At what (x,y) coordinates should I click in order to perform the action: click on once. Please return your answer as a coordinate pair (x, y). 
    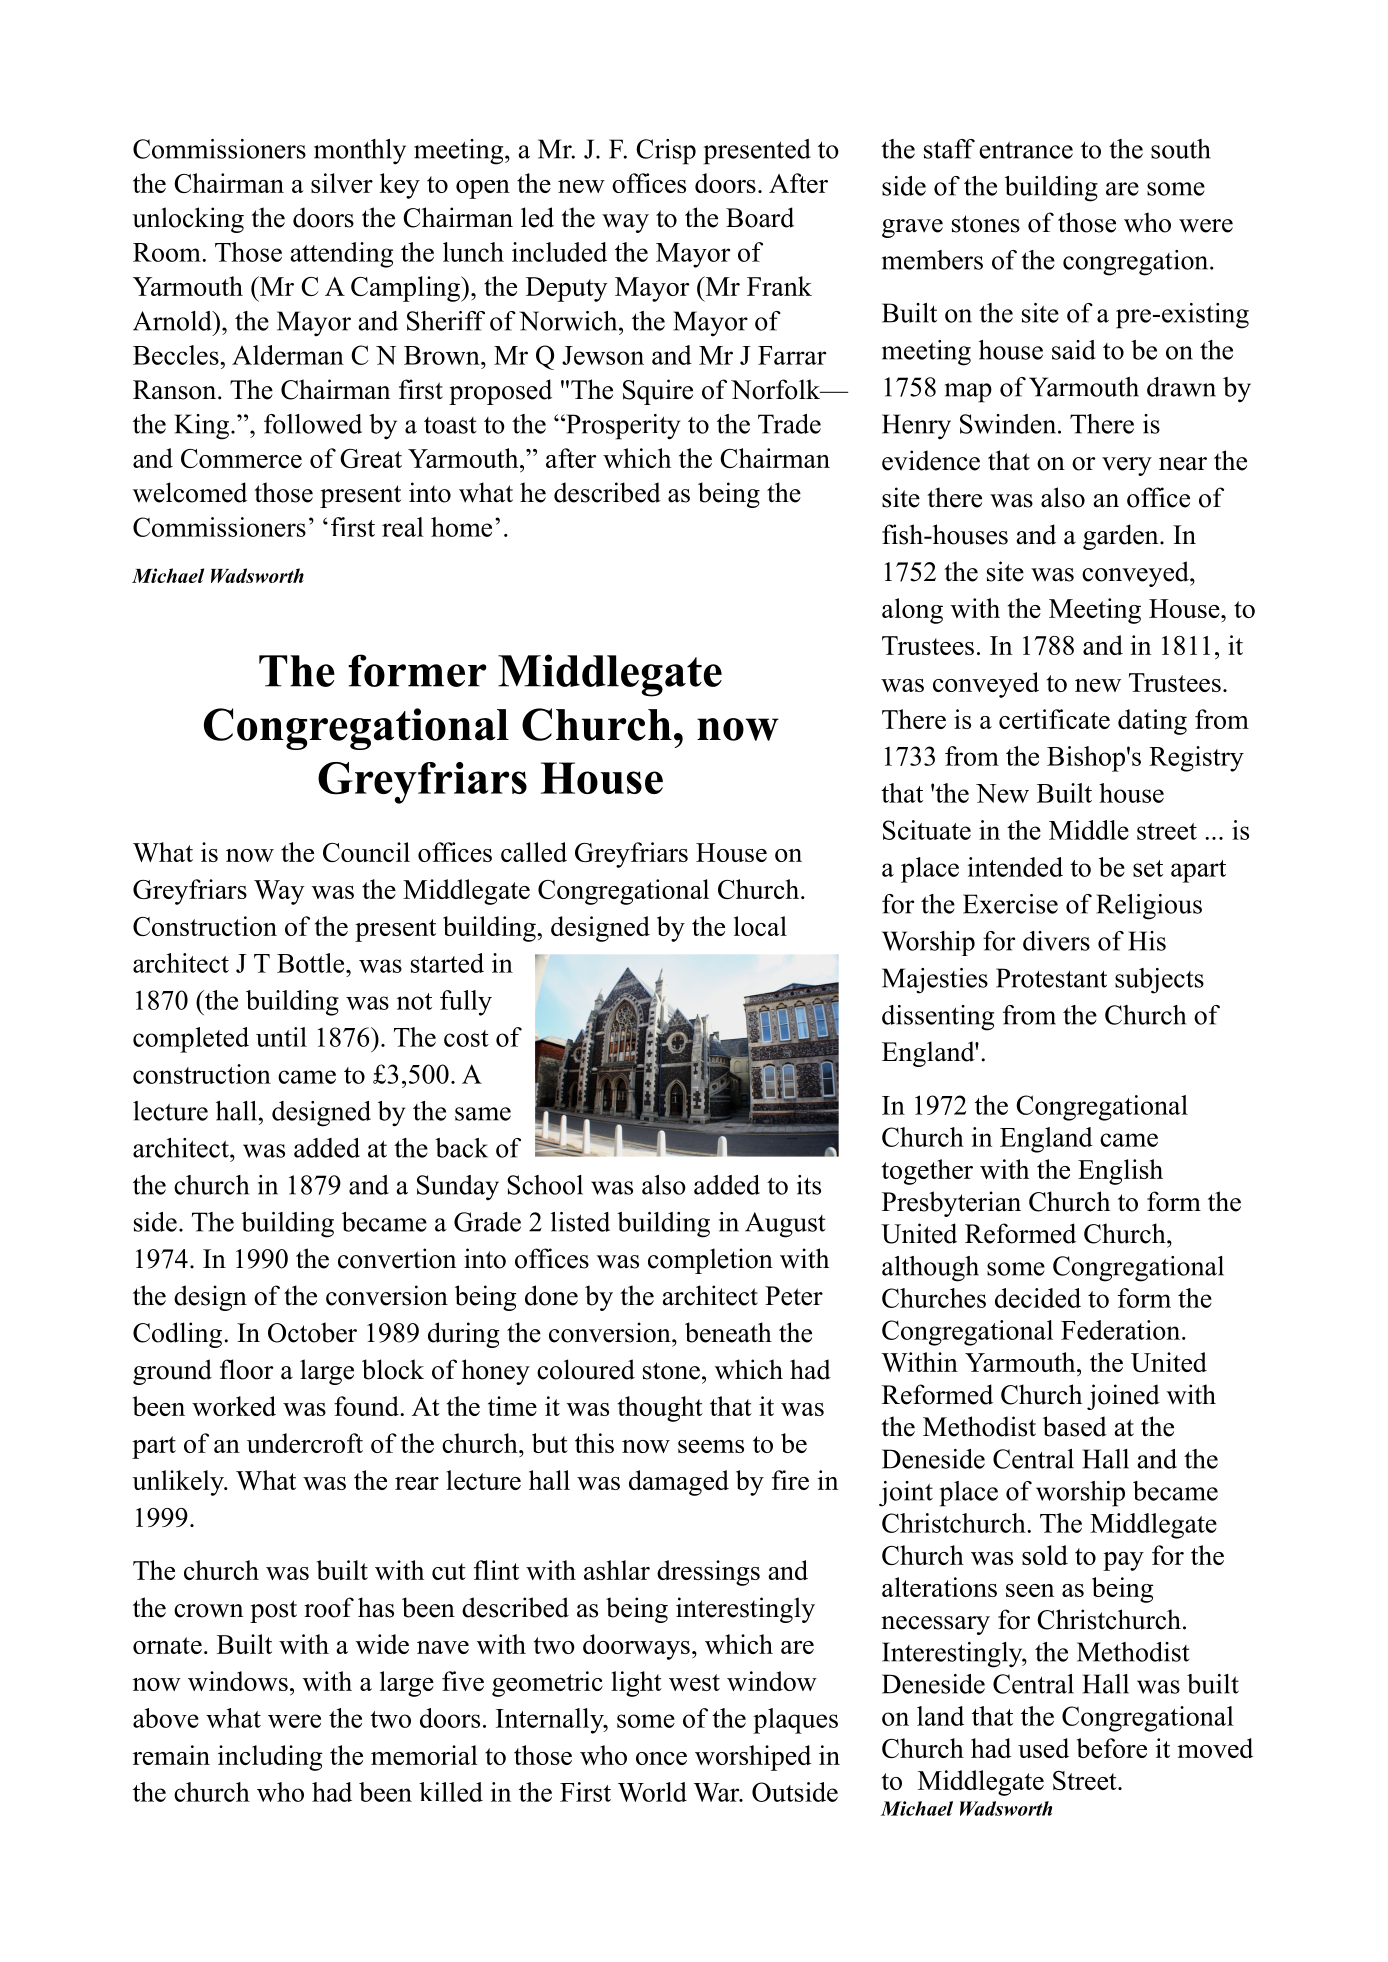
    Looking at the image, I should click on (661, 1758).
